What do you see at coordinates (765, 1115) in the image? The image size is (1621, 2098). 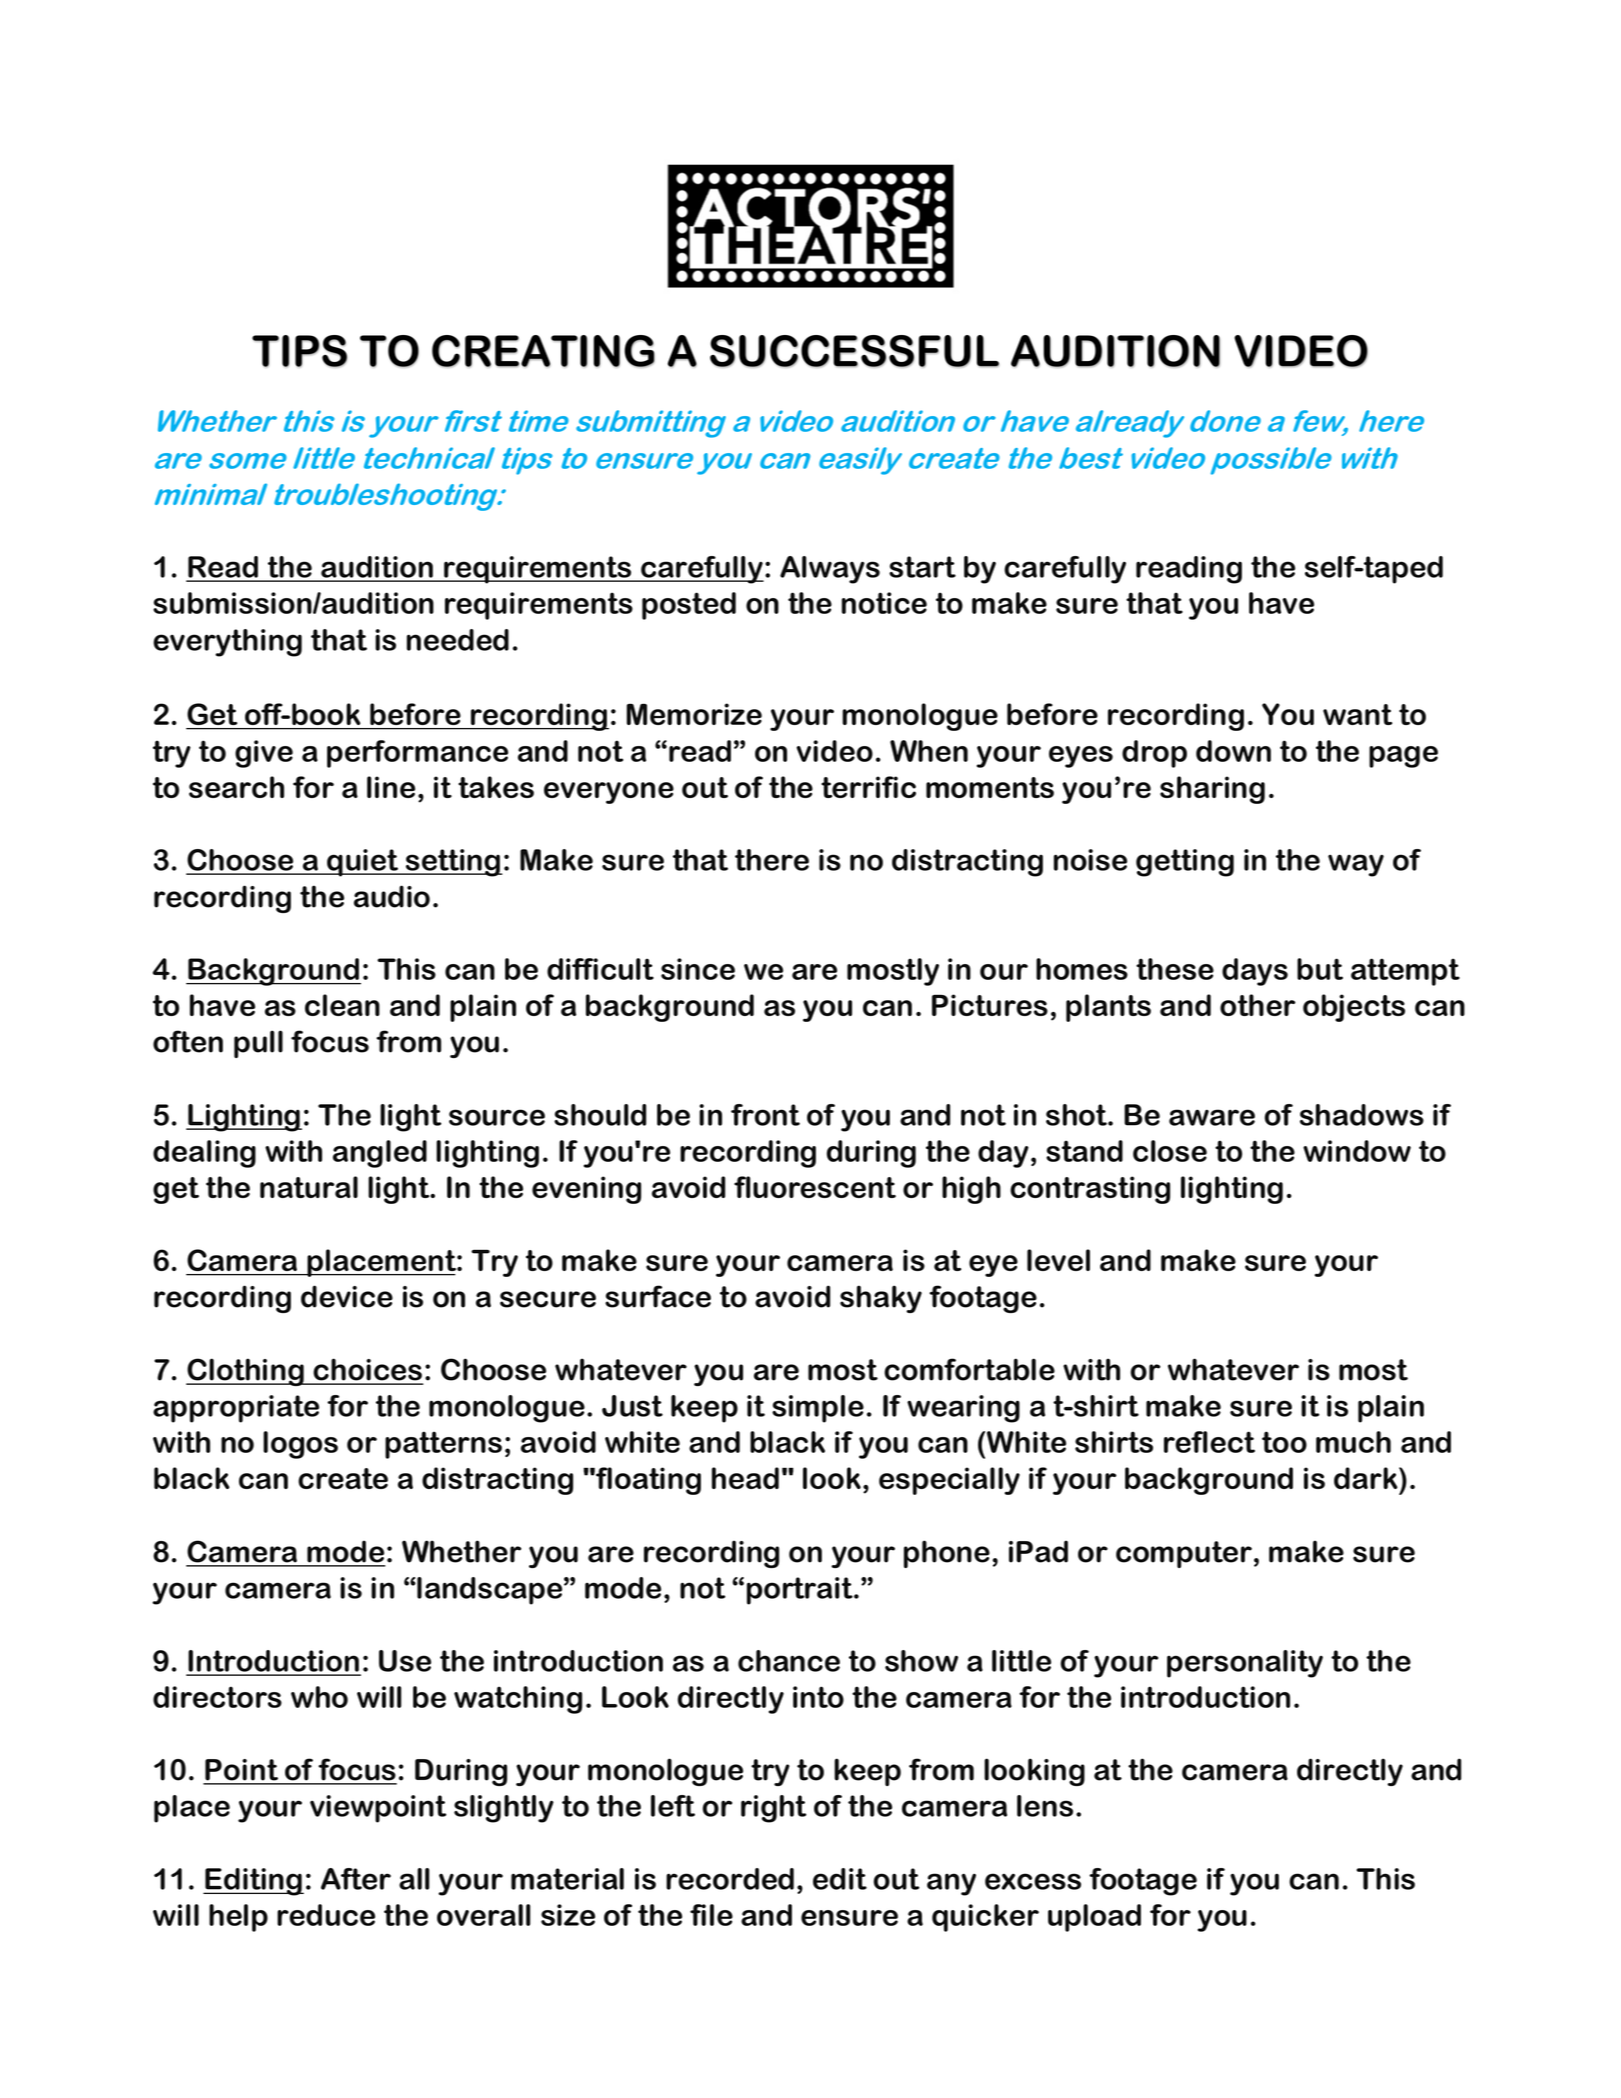 I see `front` at bounding box center [765, 1115].
